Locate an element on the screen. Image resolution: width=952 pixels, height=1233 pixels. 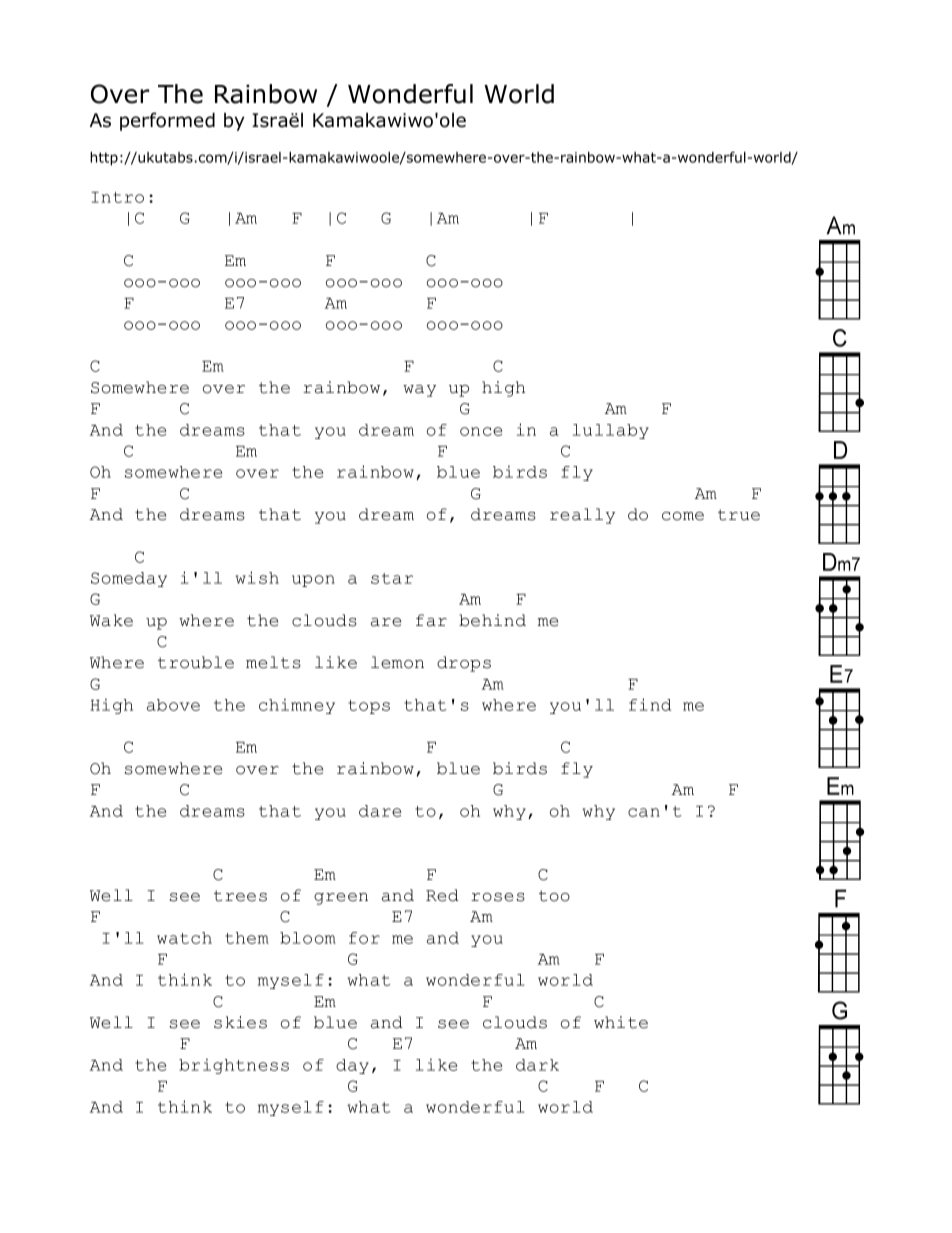
star is located at coordinates (392, 578).
